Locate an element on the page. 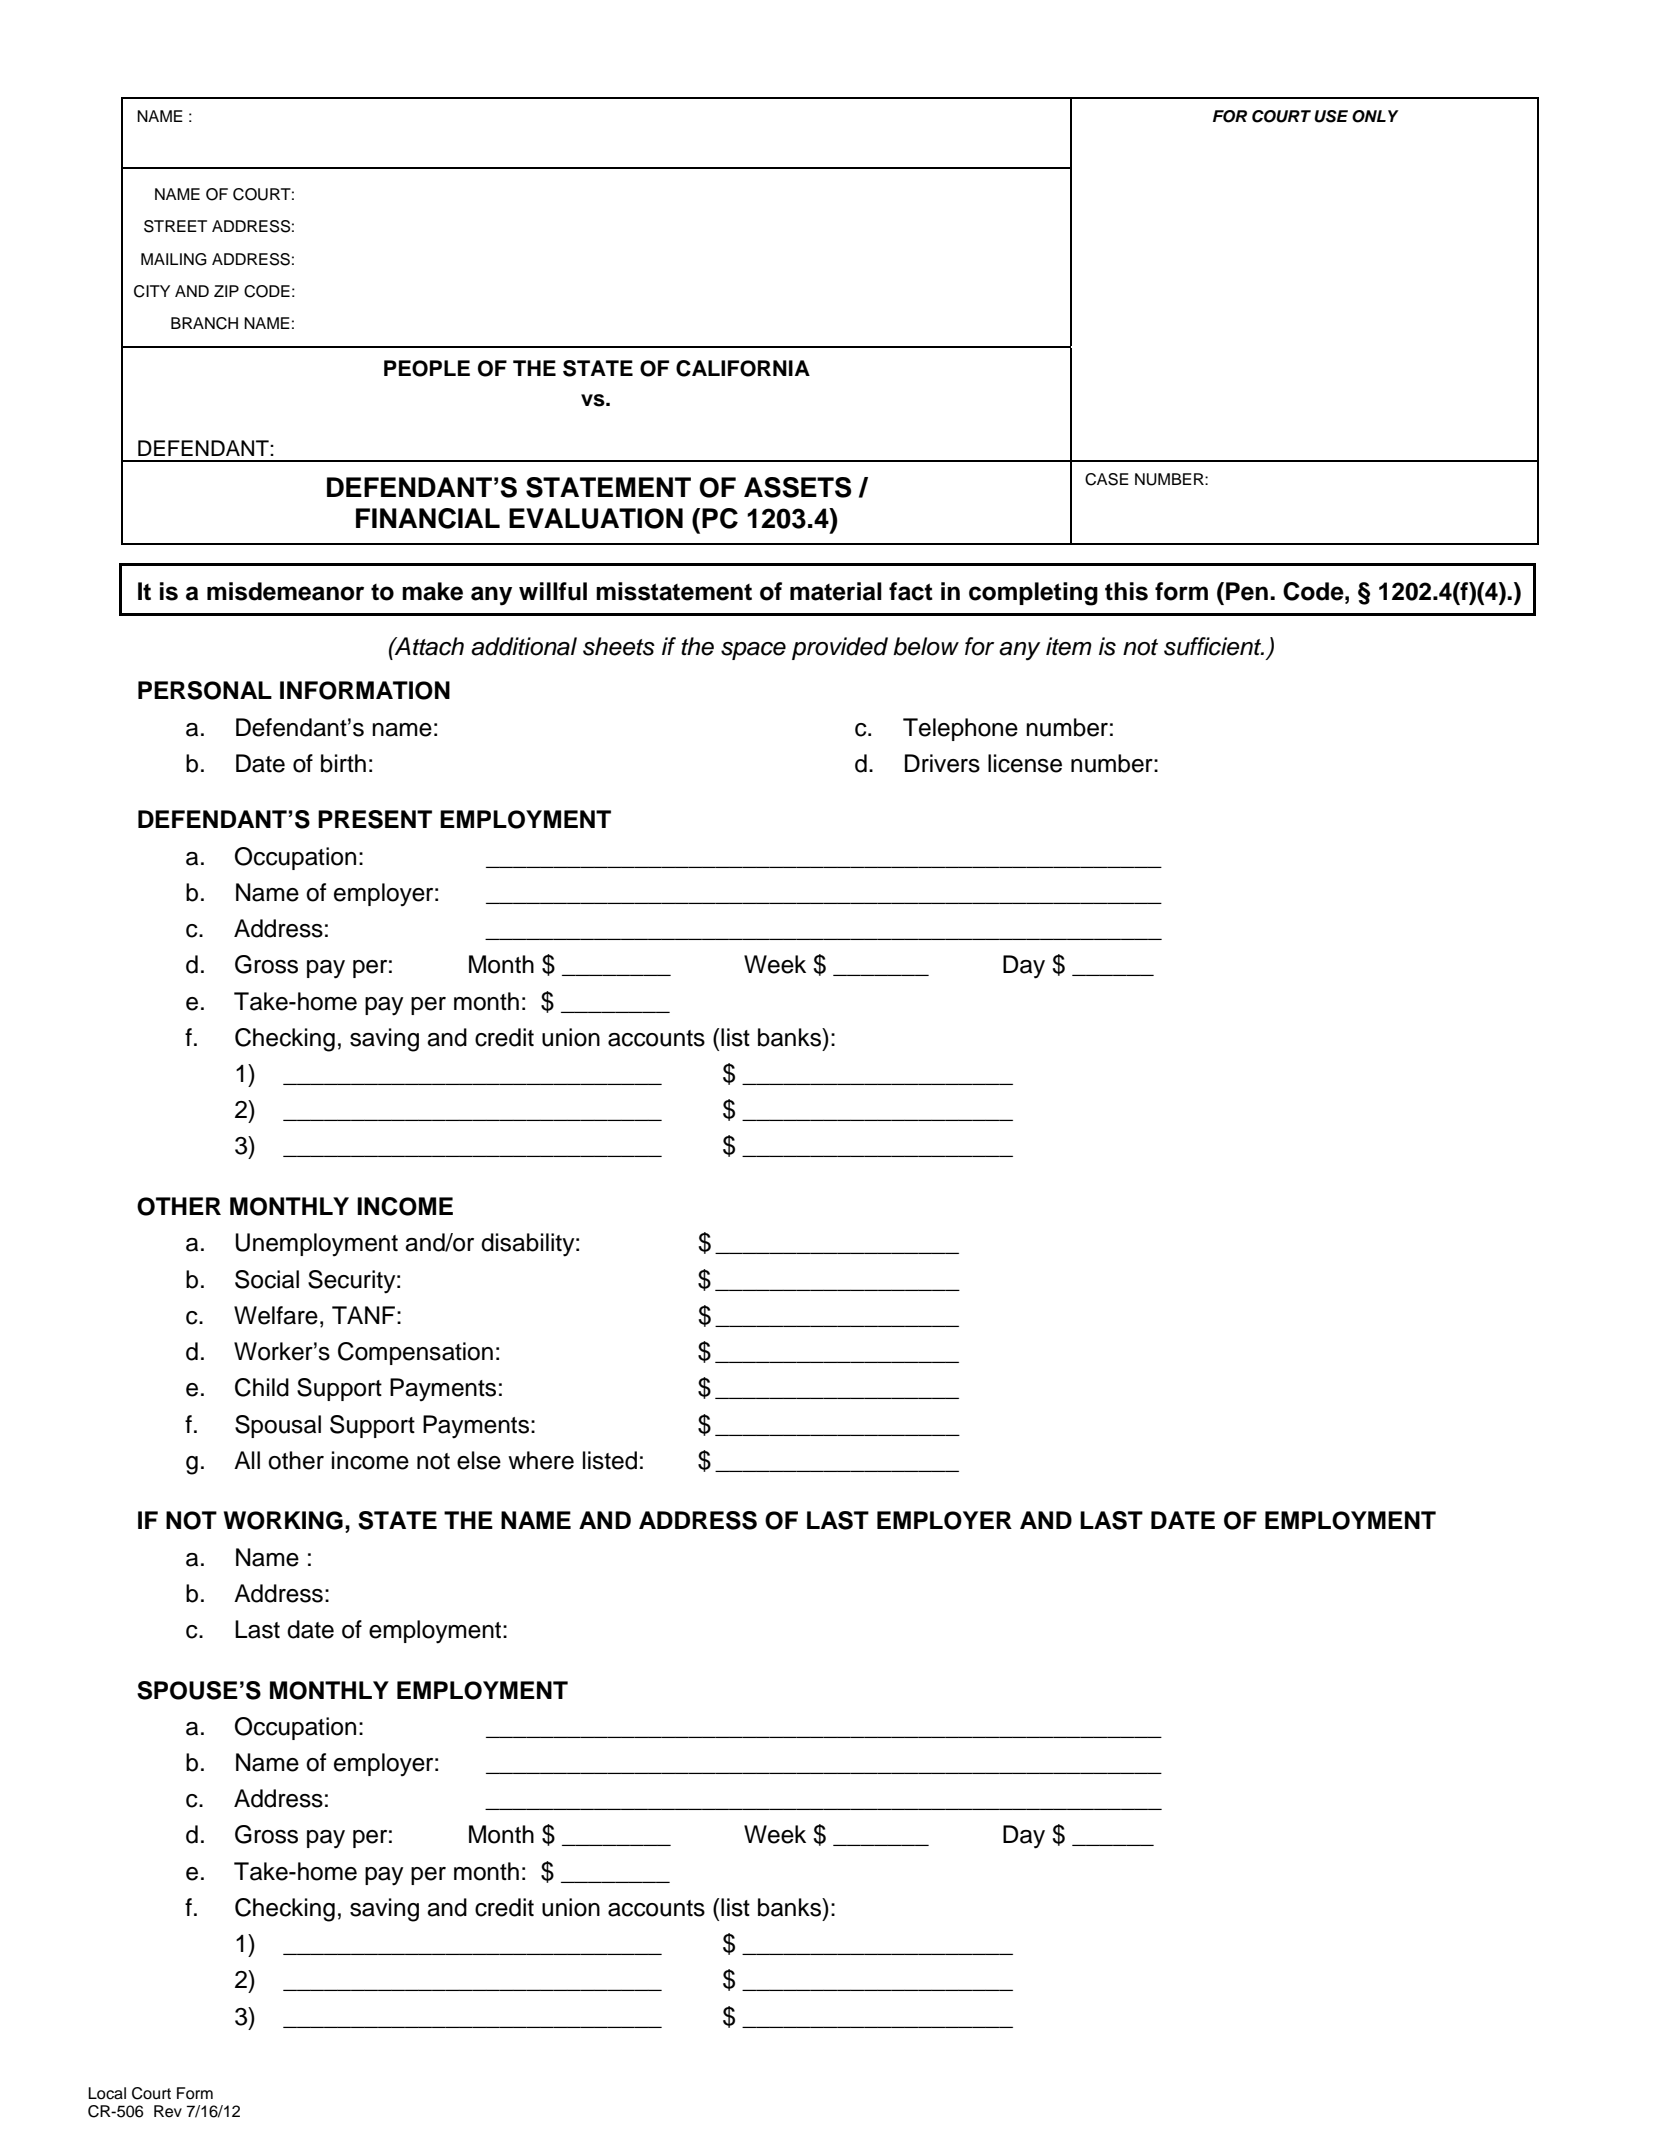 This image has height=2149, width=1660. WORKING is located at coordinates (283, 1520).
